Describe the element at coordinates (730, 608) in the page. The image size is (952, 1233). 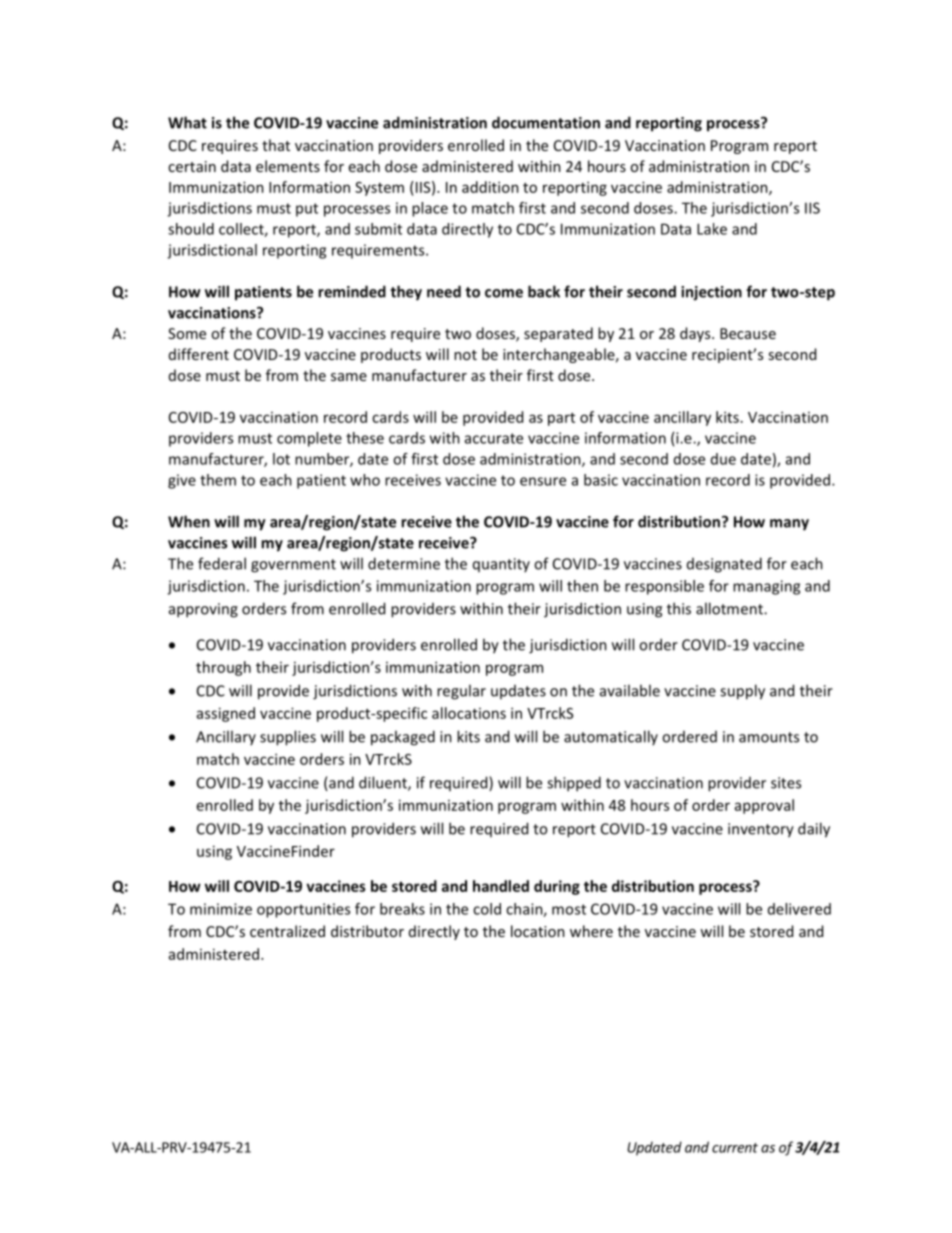
I see `allotment` at that location.
